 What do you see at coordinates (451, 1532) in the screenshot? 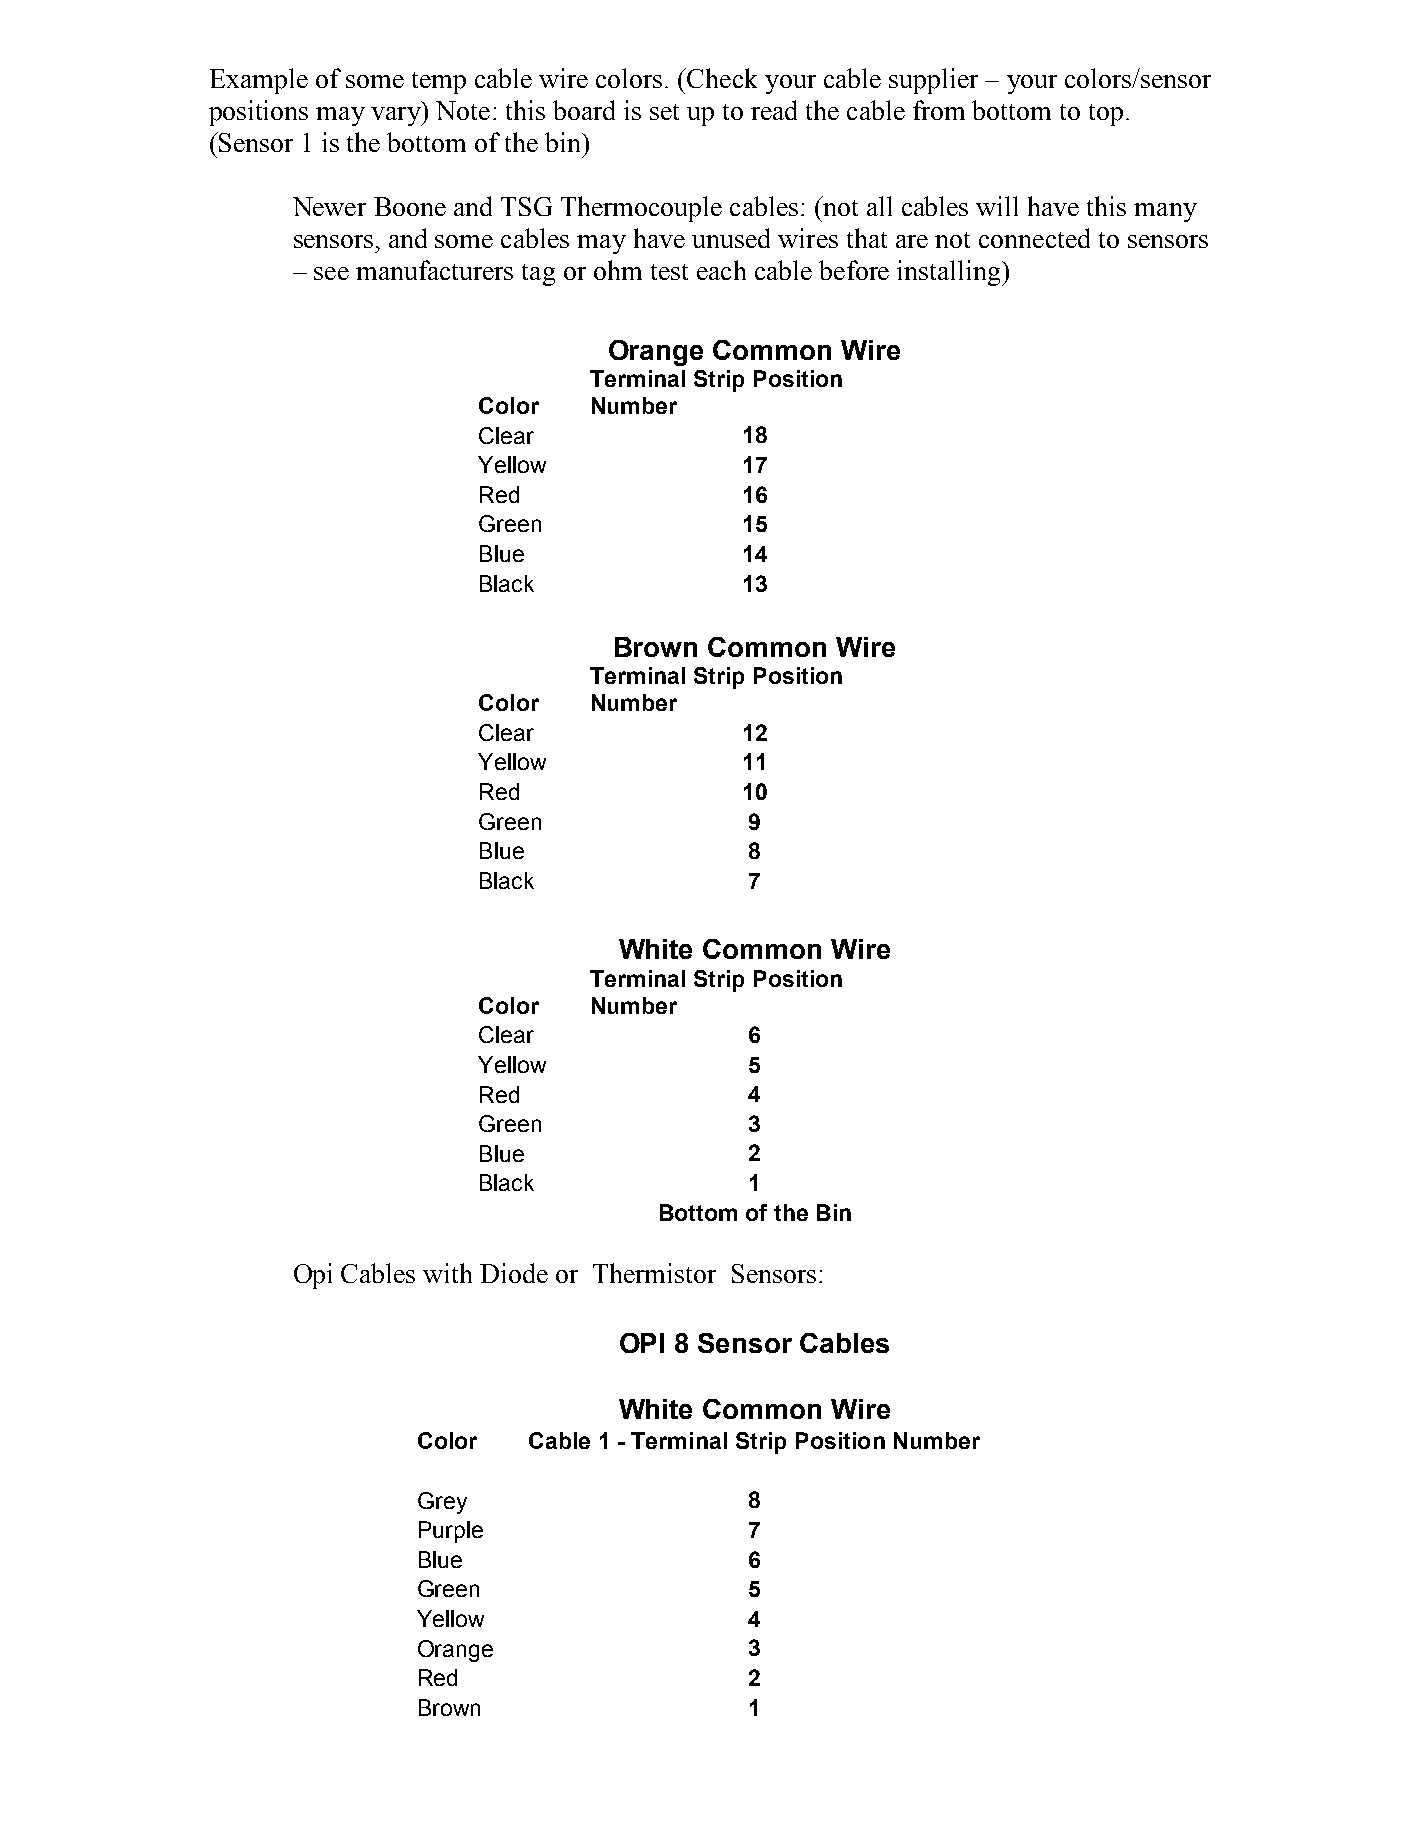
I see `Purple` at bounding box center [451, 1532].
